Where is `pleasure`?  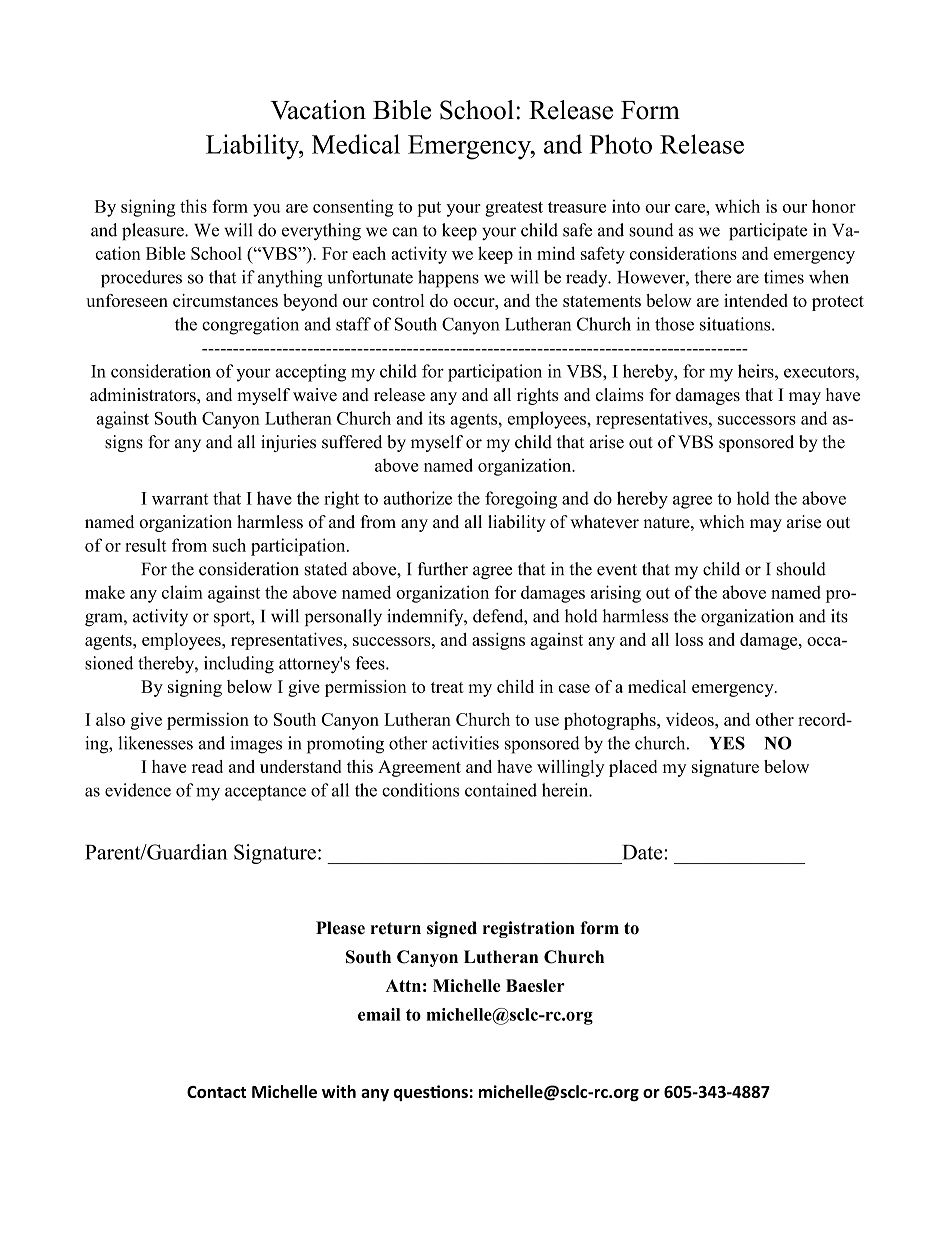
pleasure is located at coordinates (154, 231).
